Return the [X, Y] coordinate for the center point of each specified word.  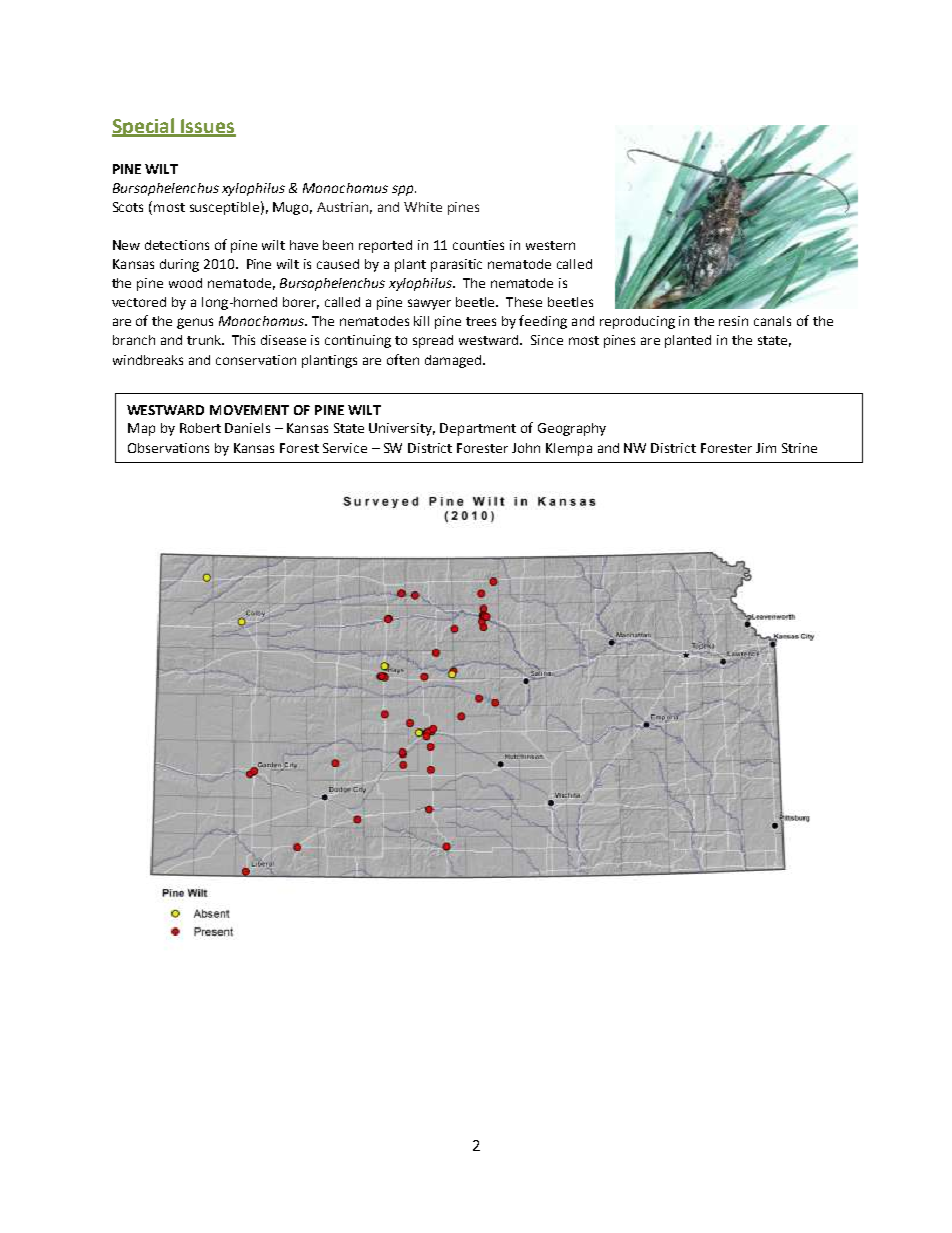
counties [478, 245]
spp [404, 190]
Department [478, 429]
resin [733, 321]
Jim [766, 448]
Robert [200, 428]
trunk [205, 340]
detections [177, 245]
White [423, 207]
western [550, 245]
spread [433, 341]
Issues [208, 127]
